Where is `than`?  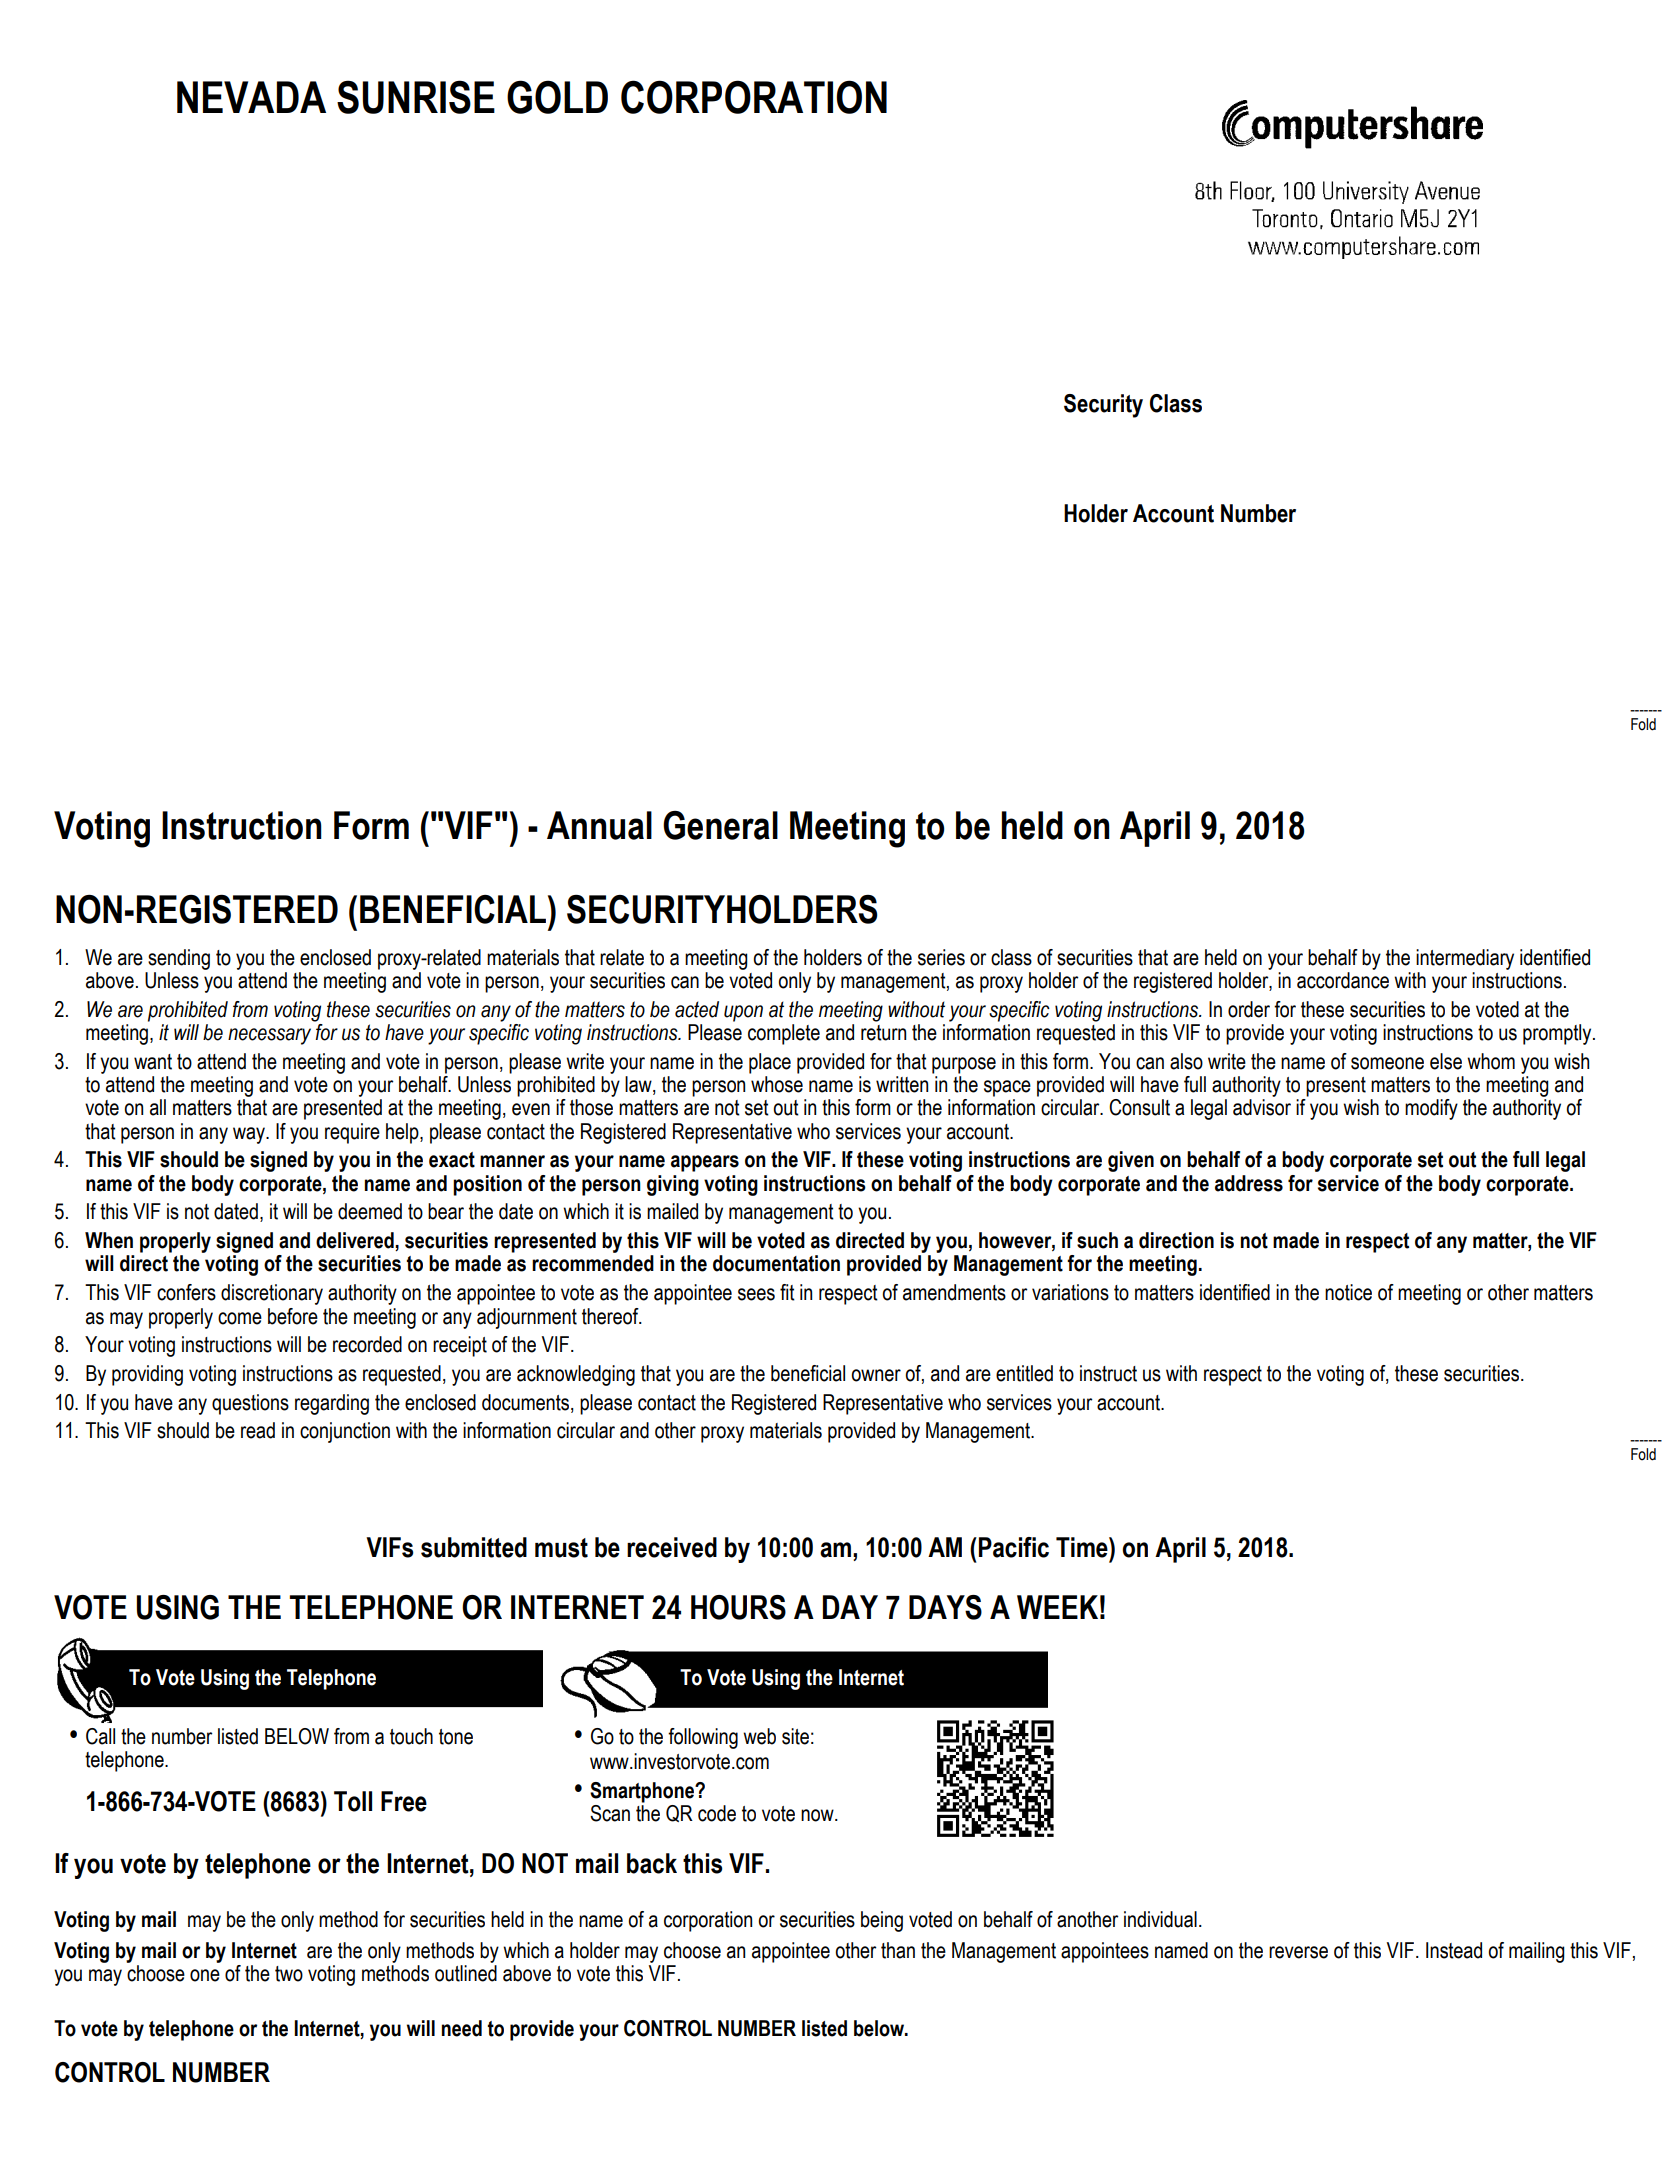
than is located at coordinates (898, 1950).
